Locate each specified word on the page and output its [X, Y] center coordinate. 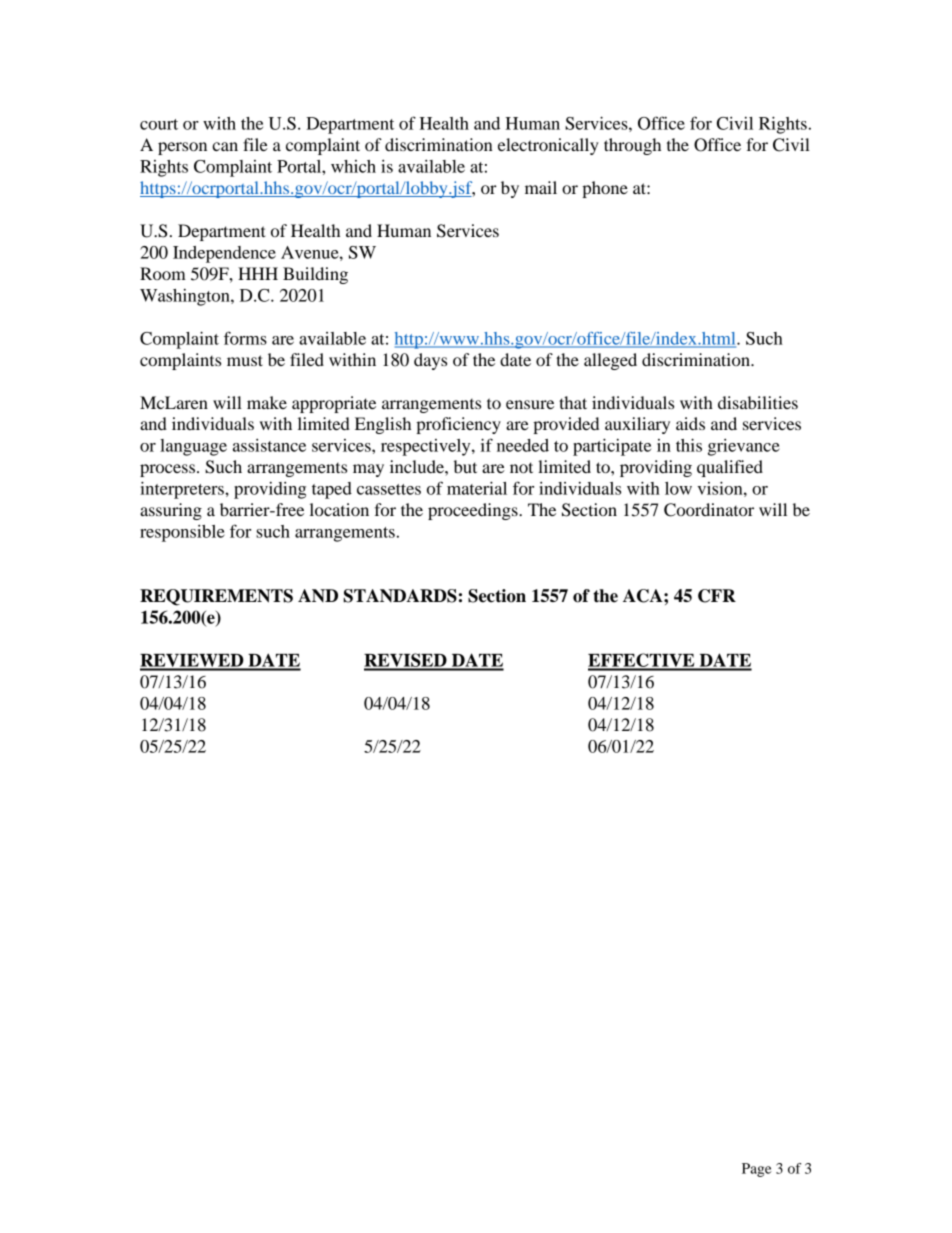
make [267, 402]
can [225, 146]
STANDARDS [400, 596]
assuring [171, 511]
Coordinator [709, 510]
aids [690, 423]
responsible [182, 533]
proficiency [458, 425]
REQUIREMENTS [216, 597]
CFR [717, 596]
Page [757, 1170]
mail [541, 187]
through [632, 146]
